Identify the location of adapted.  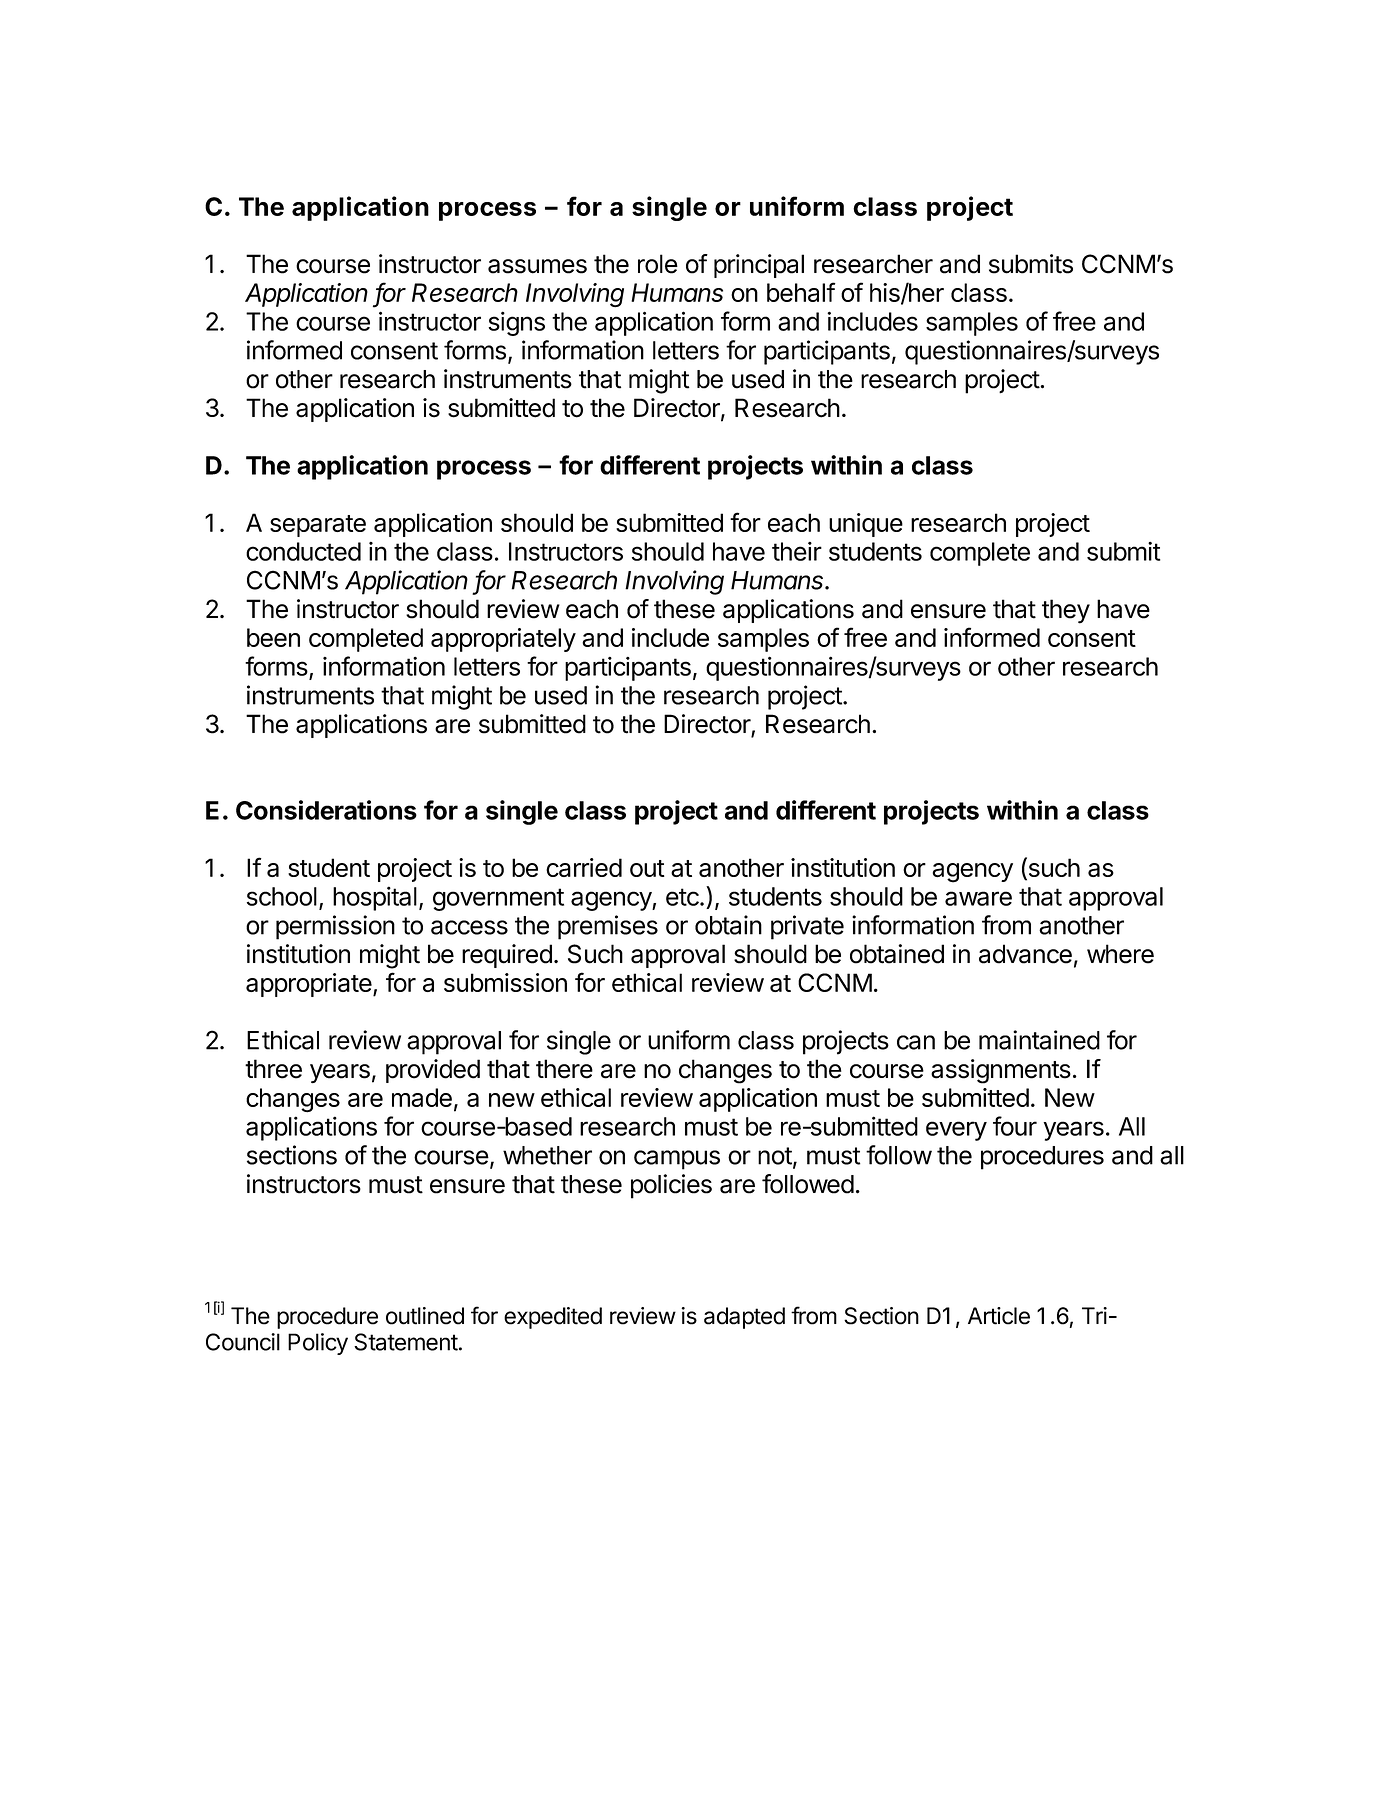
(744, 1318).
